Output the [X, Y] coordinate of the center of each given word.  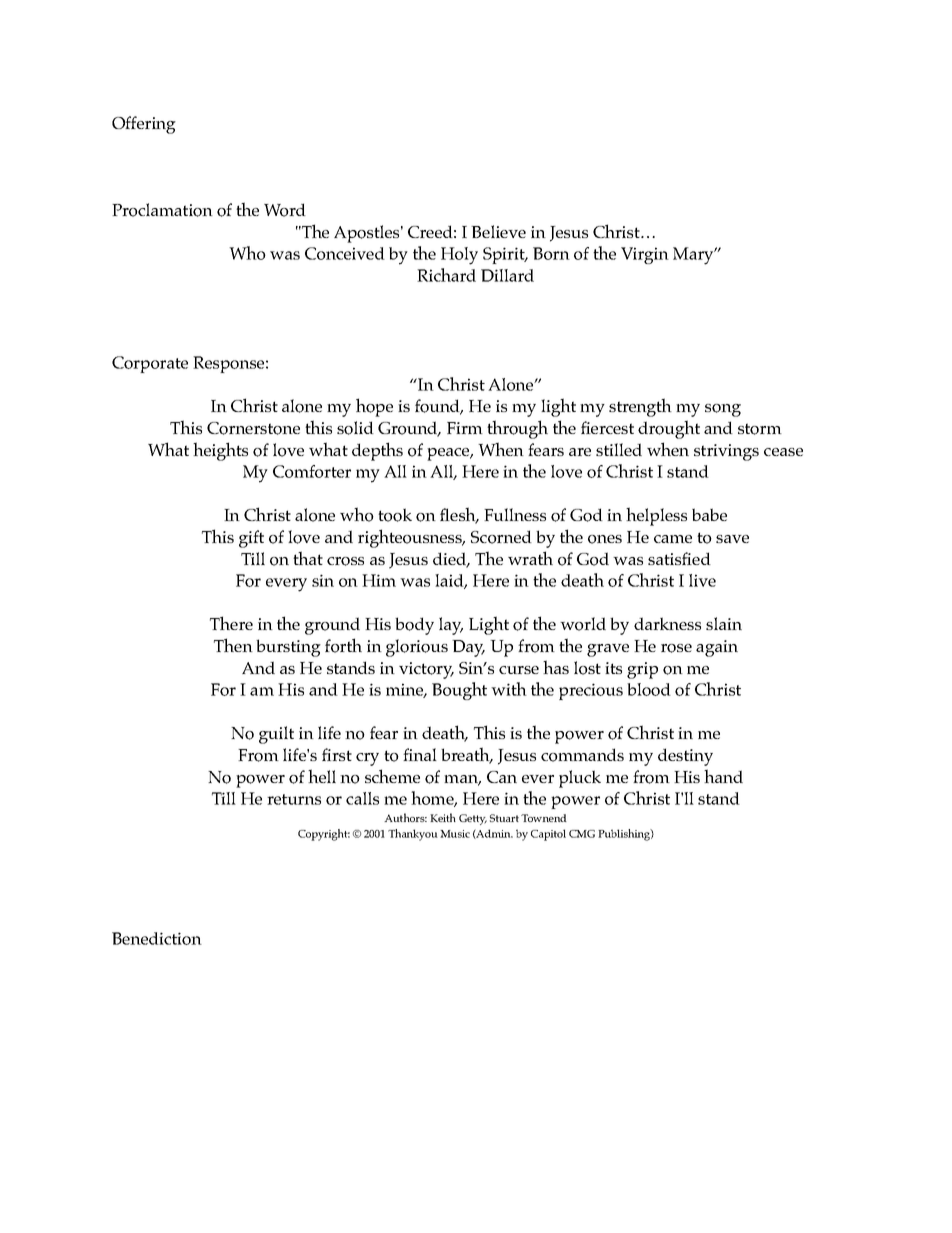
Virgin [645, 255]
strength [640, 407]
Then [233, 645]
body [414, 626]
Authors [405, 817]
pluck [580, 779]
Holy [459, 256]
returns [294, 799]
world [583, 624]
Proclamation [162, 210]
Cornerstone [253, 428]
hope [374, 407]
